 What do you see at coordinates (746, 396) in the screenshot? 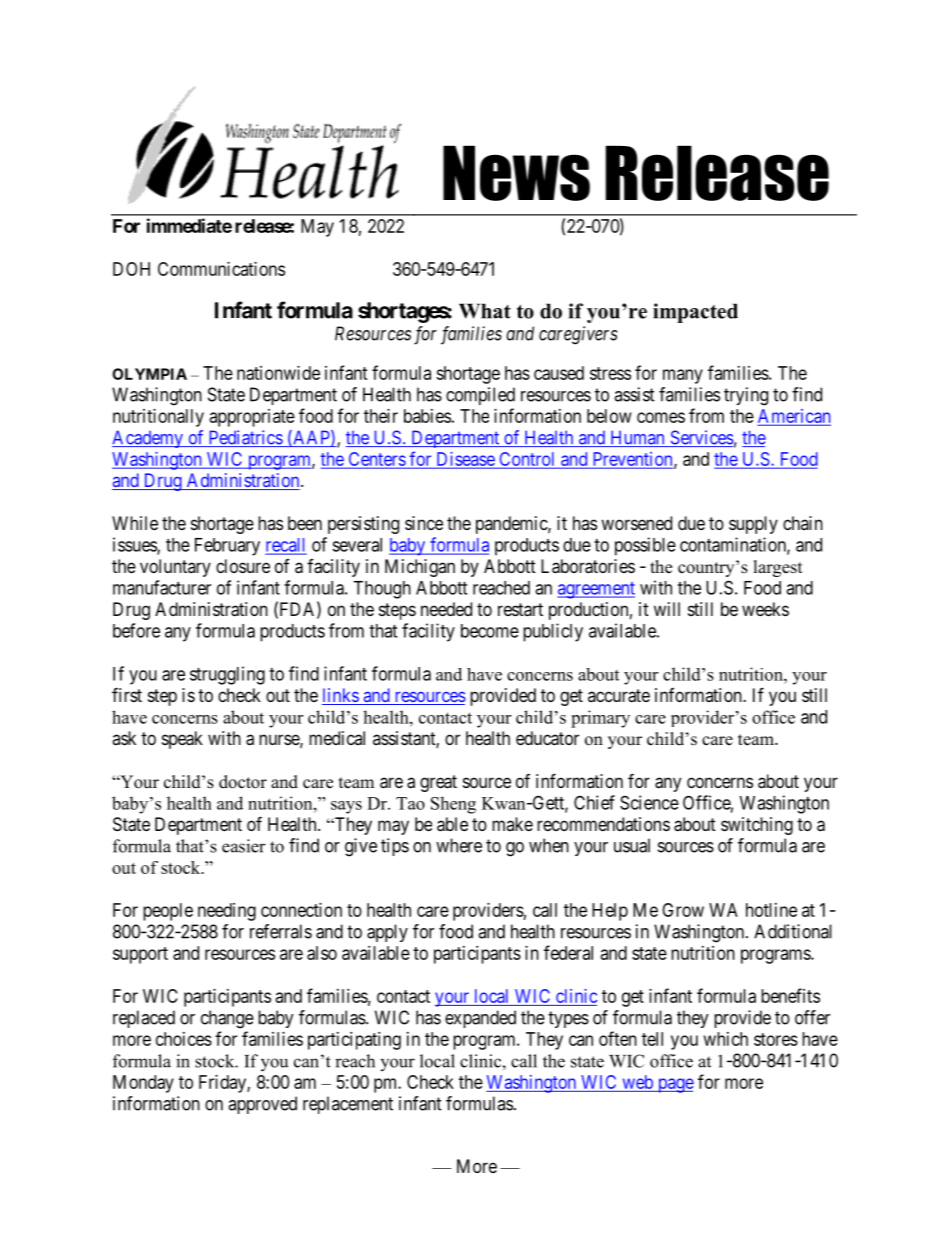
I see `trying` at bounding box center [746, 396].
